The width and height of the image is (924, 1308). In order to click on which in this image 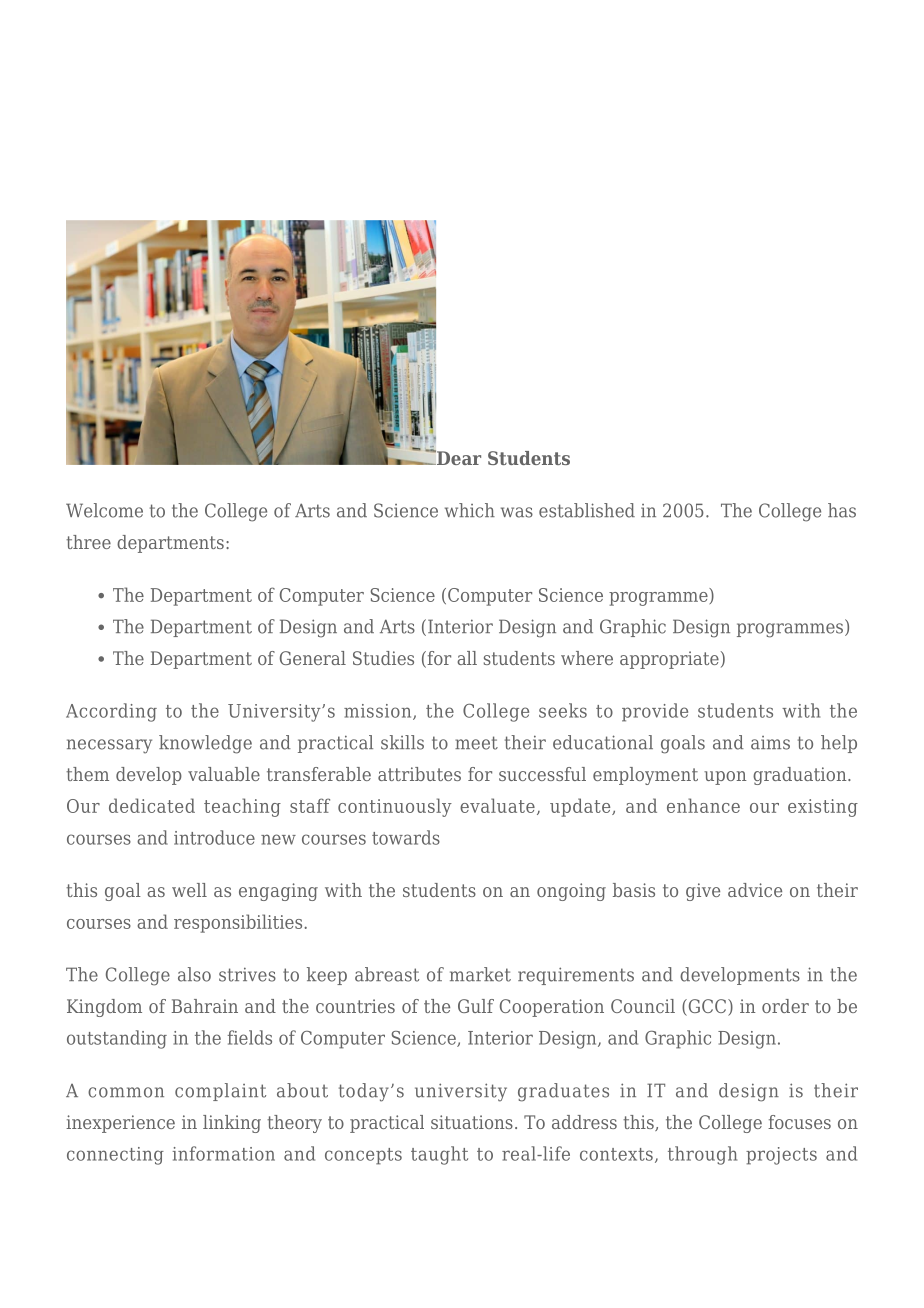, I will do `click(470, 510)`.
